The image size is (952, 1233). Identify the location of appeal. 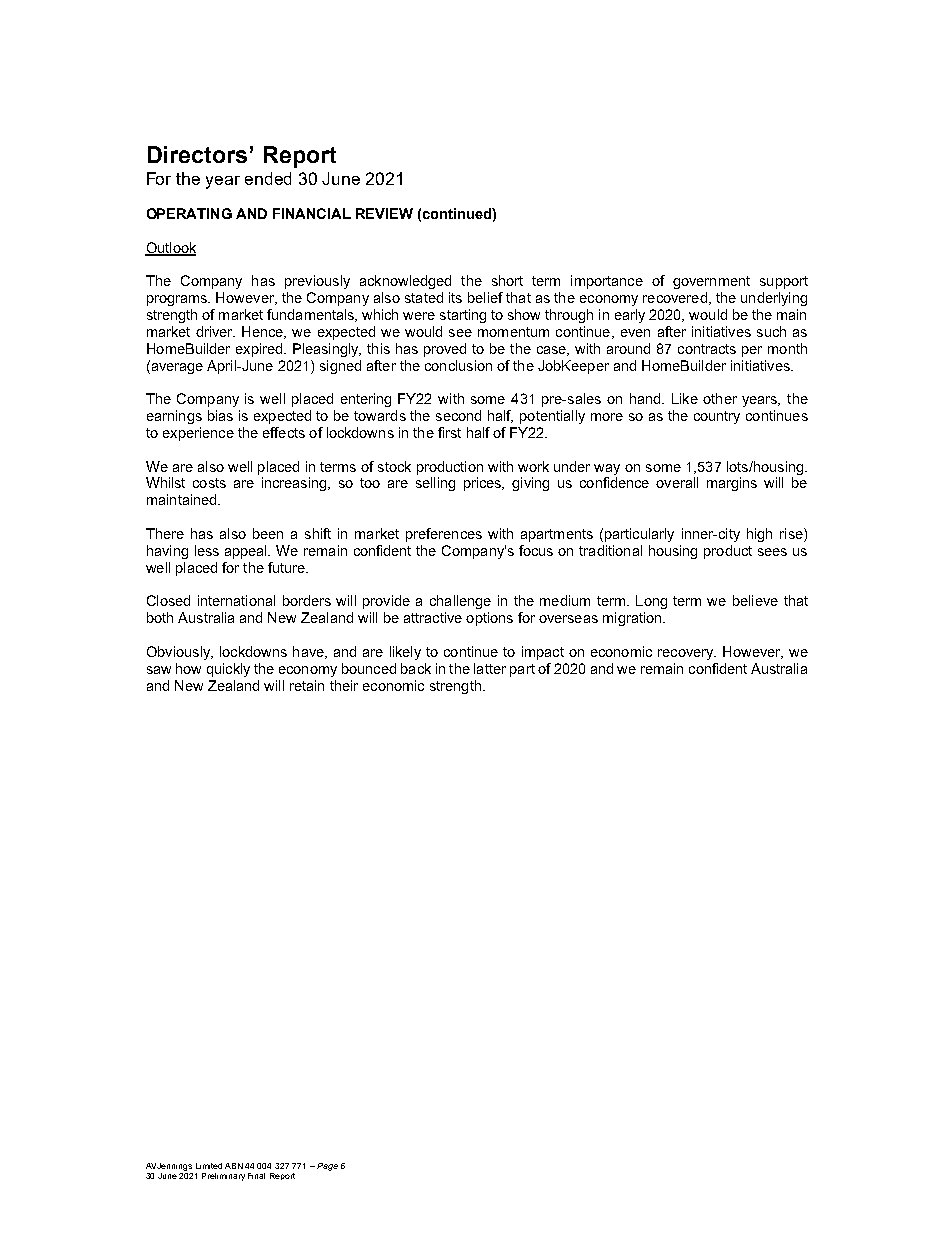
(247, 552).
